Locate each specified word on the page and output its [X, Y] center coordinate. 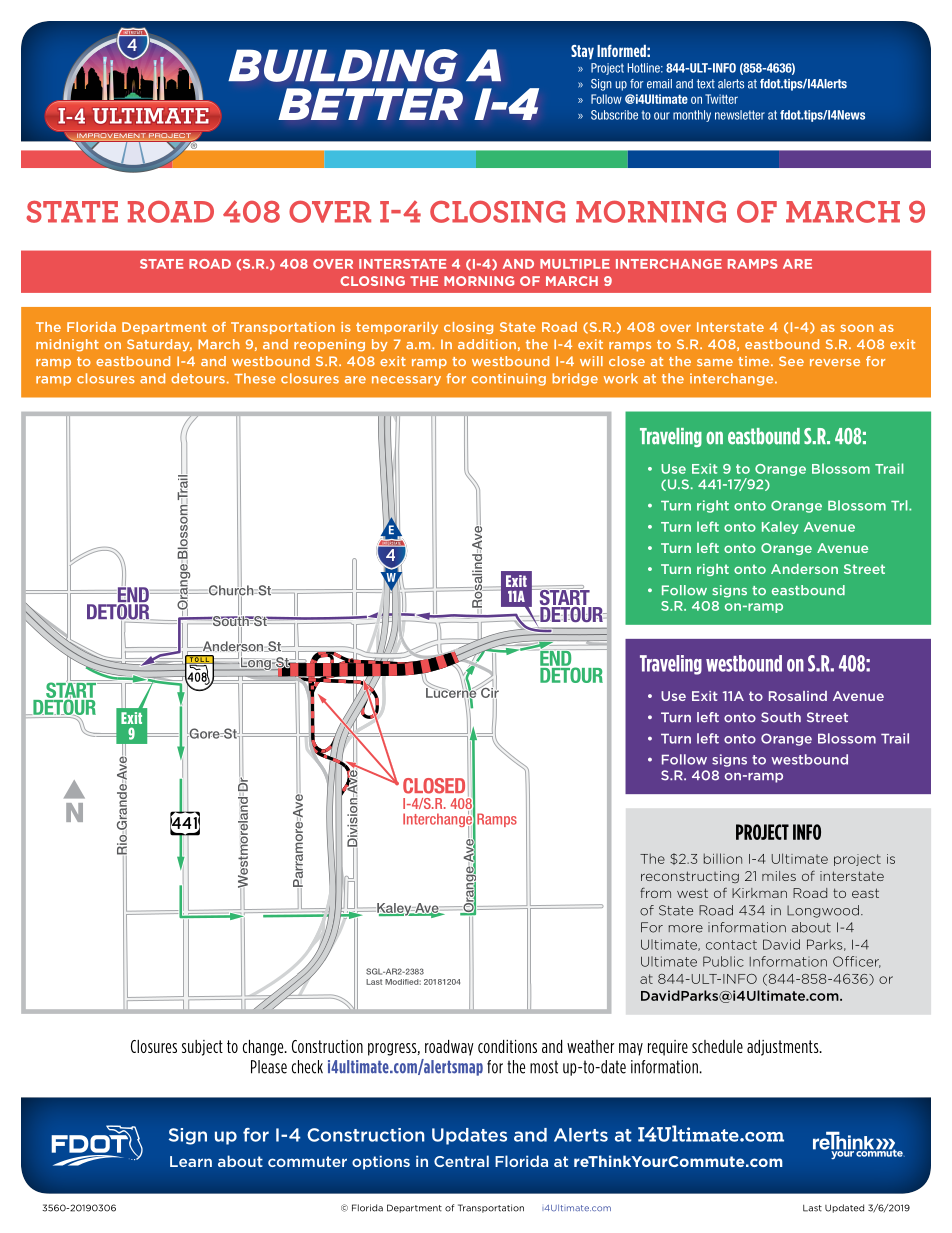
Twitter [721, 99]
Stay [582, 52]
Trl [900, 505]
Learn [191, 1161]
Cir [489, 692]
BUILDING [343, 65]
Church [231, 590]
